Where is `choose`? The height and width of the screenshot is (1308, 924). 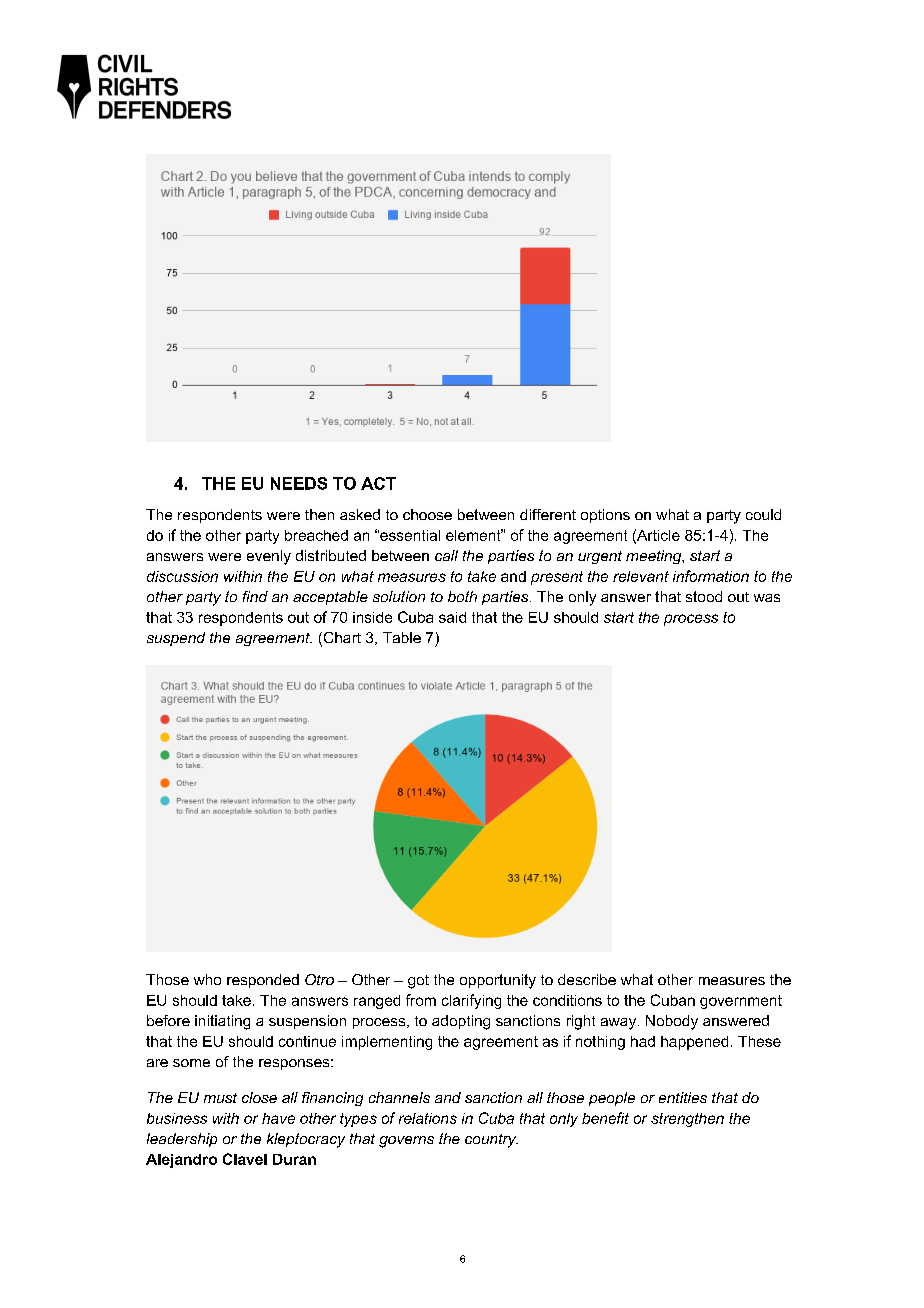
choose is located at coordinates (427, 514).
